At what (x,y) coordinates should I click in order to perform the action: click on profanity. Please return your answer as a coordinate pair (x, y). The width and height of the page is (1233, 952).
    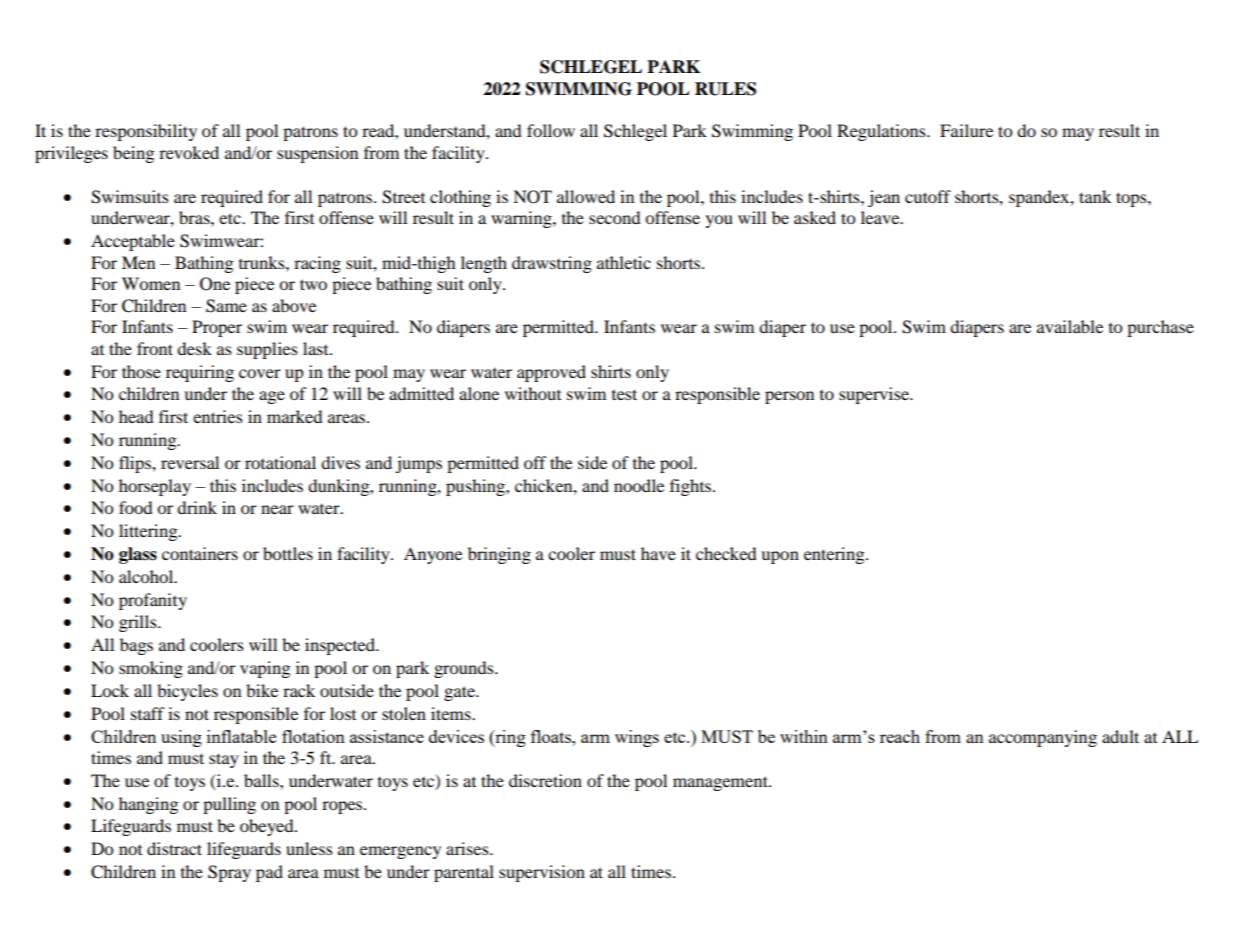
    Looking at the image, I should click on (153, 601).
